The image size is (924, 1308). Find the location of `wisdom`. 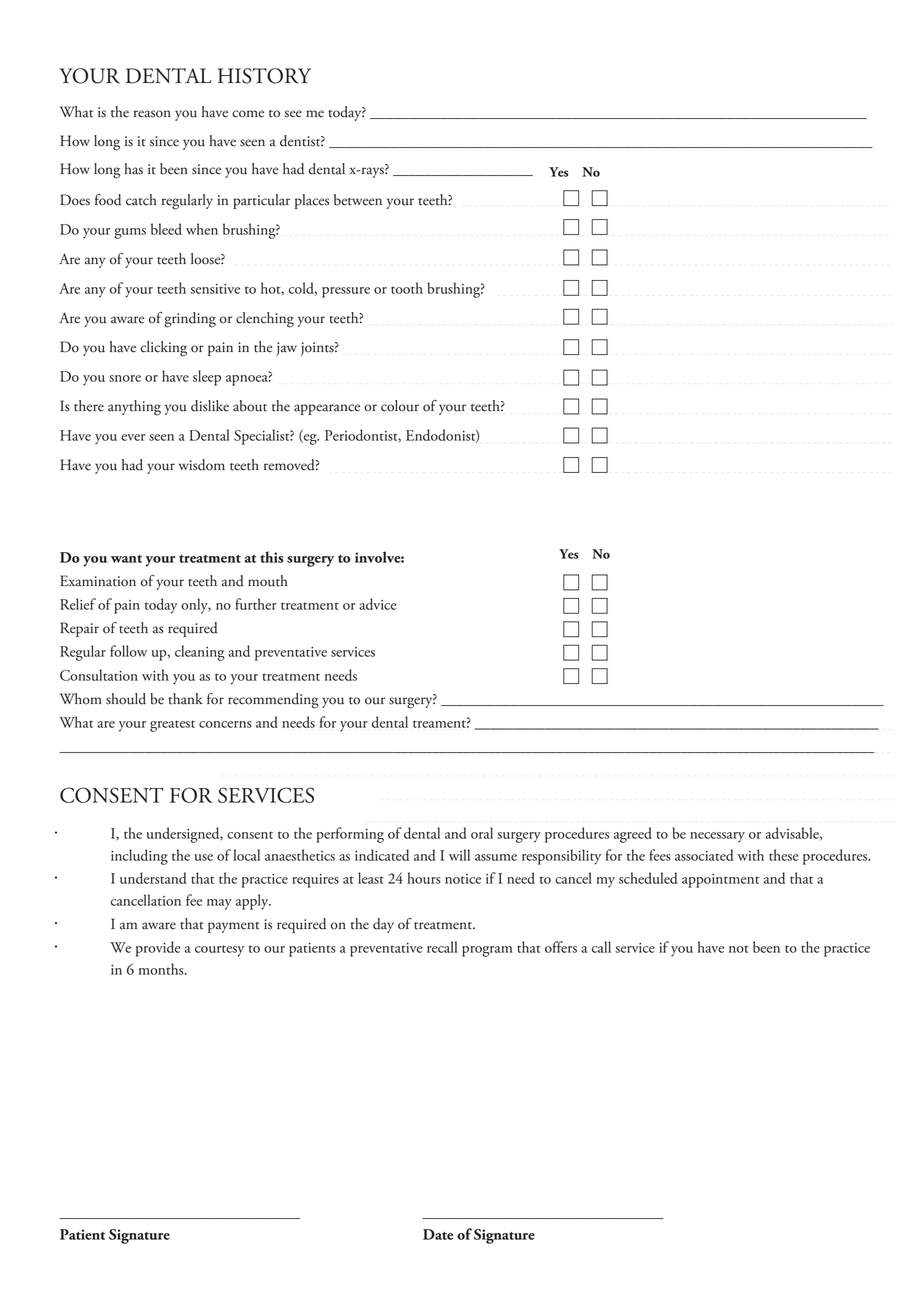

wisdom is located at coordinates (202, 465).
